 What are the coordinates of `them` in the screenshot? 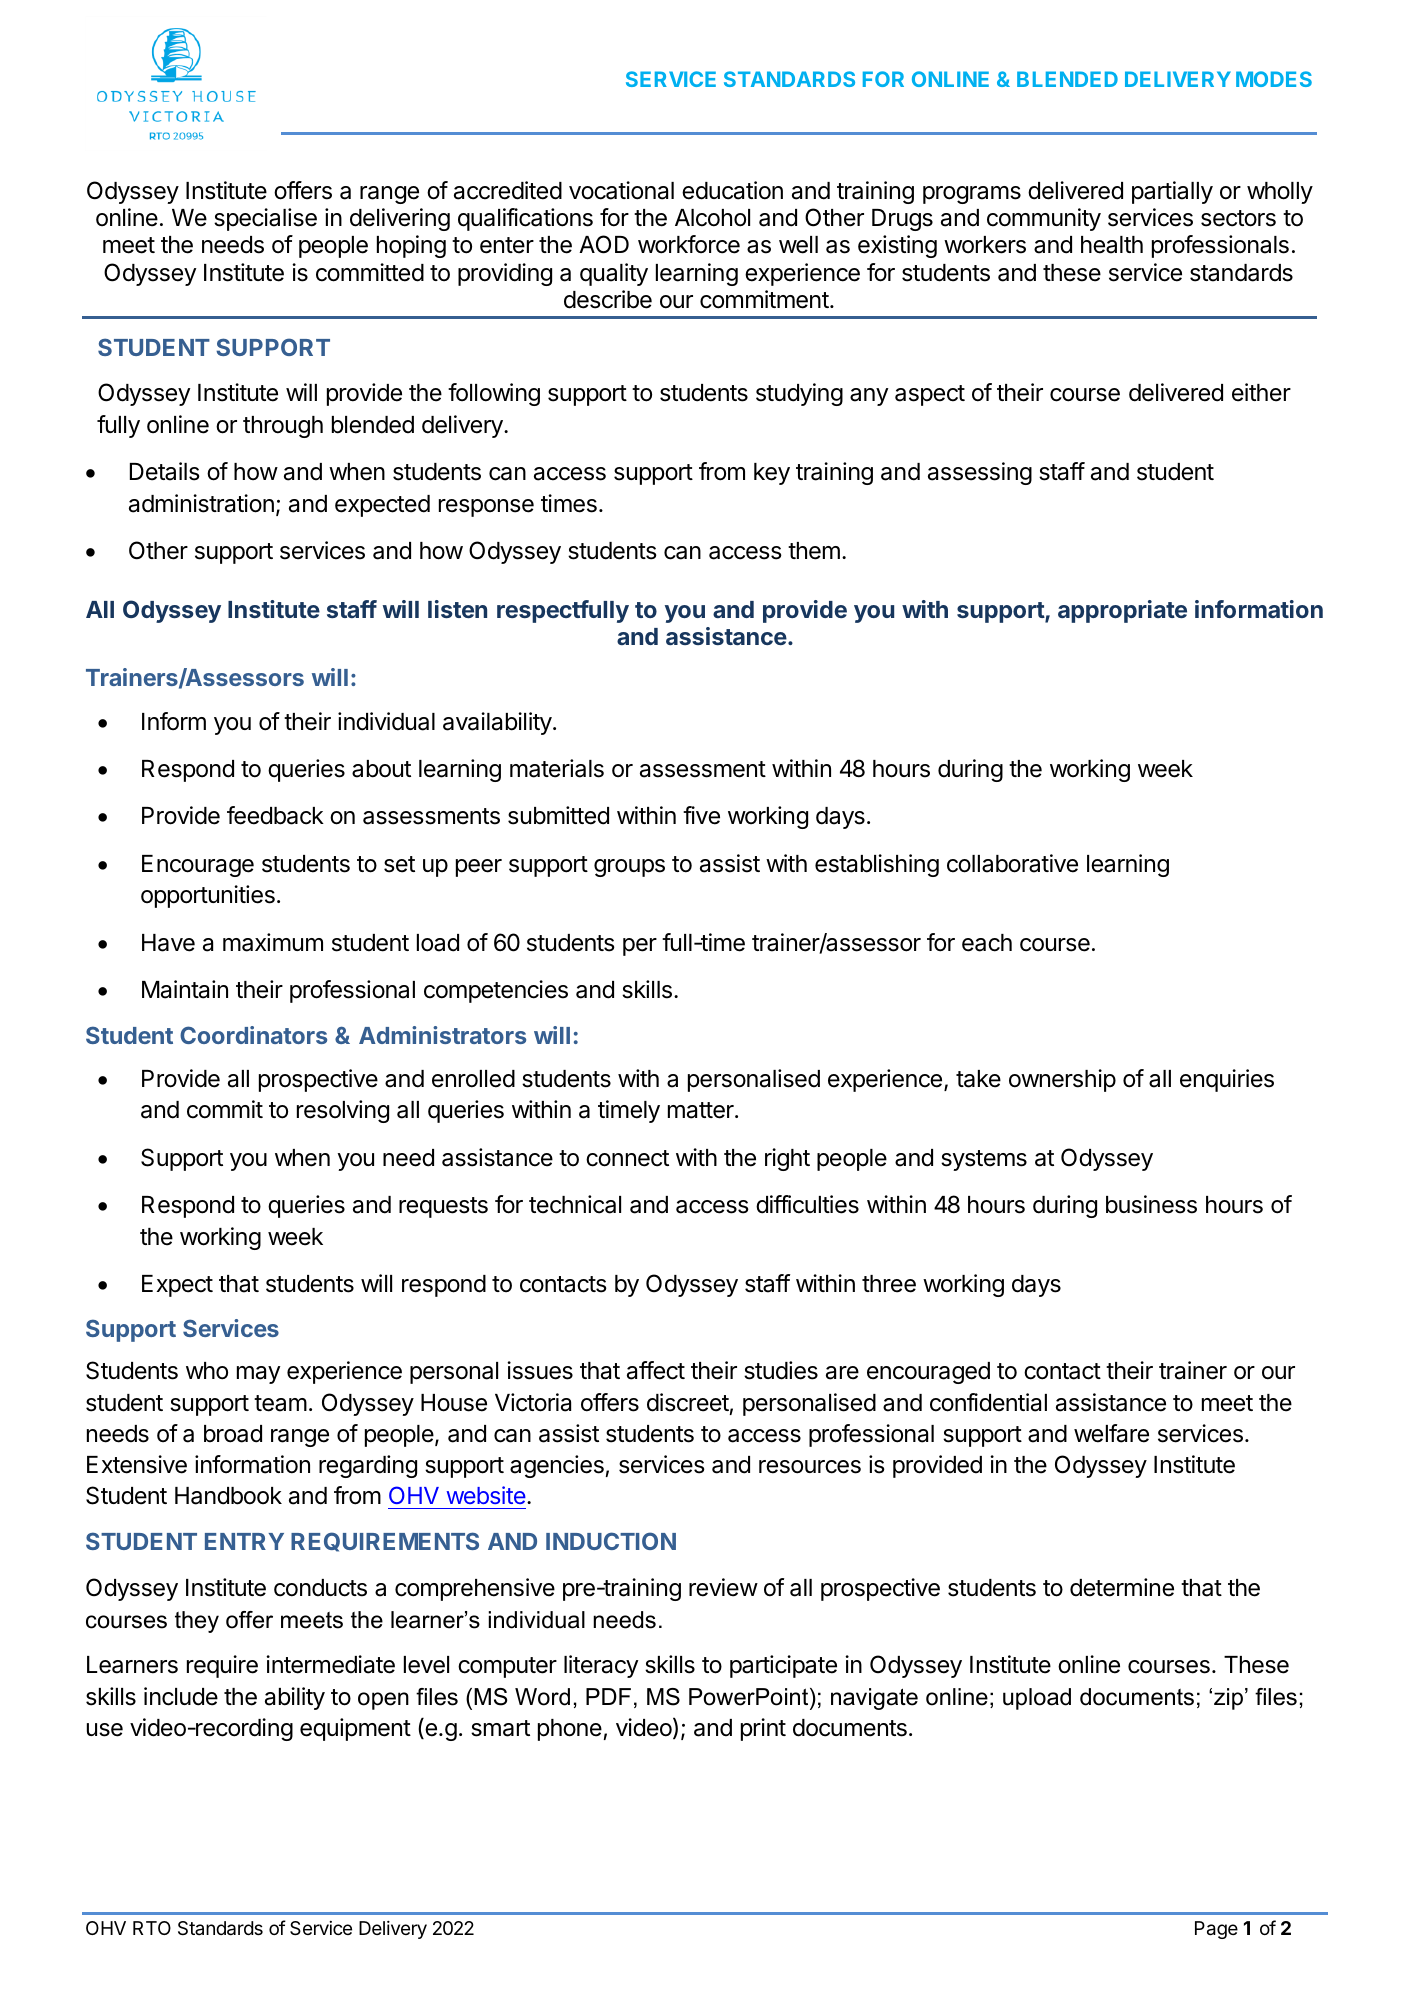 It's located at (814, 551).
